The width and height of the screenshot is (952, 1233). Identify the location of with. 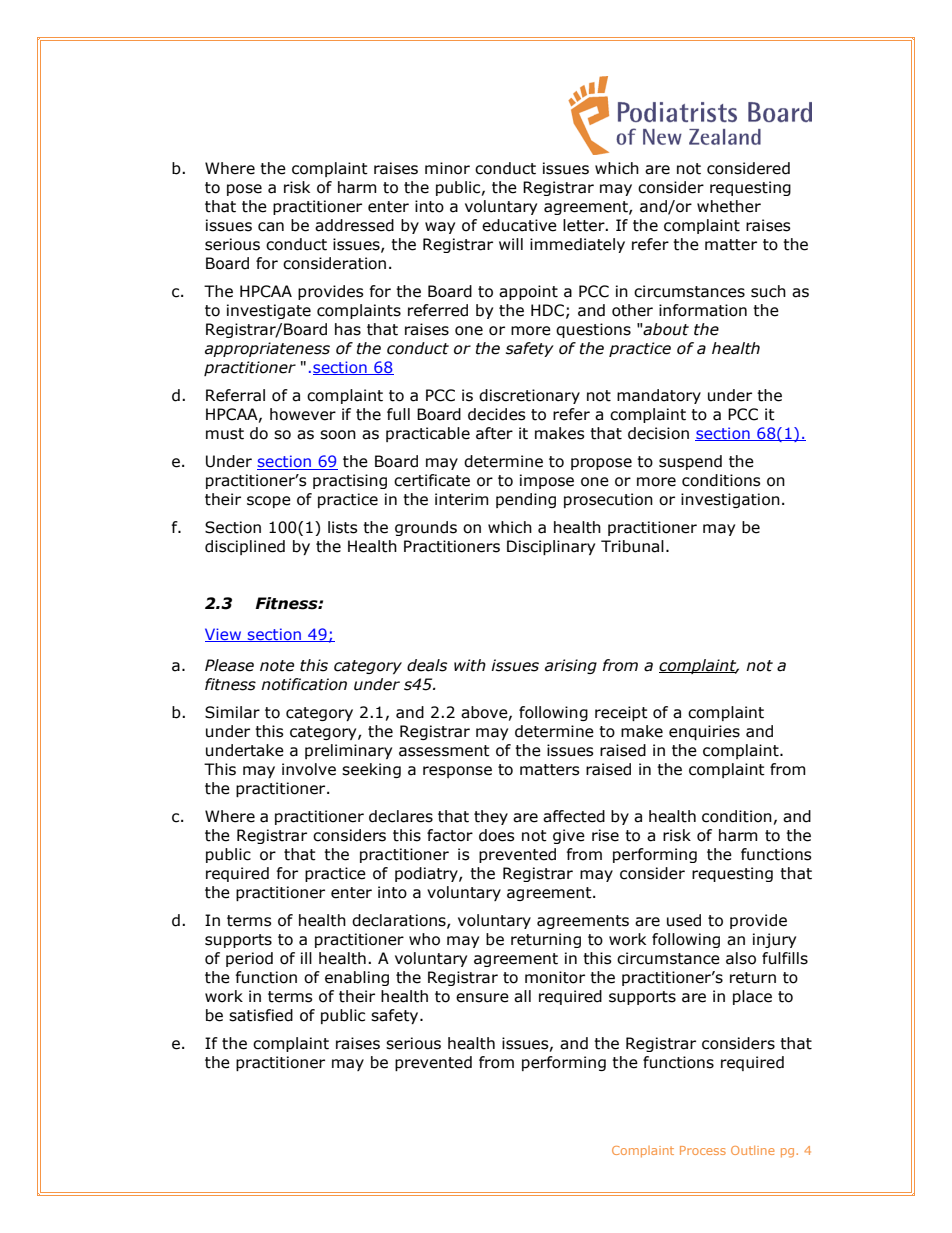
(470, 665).
